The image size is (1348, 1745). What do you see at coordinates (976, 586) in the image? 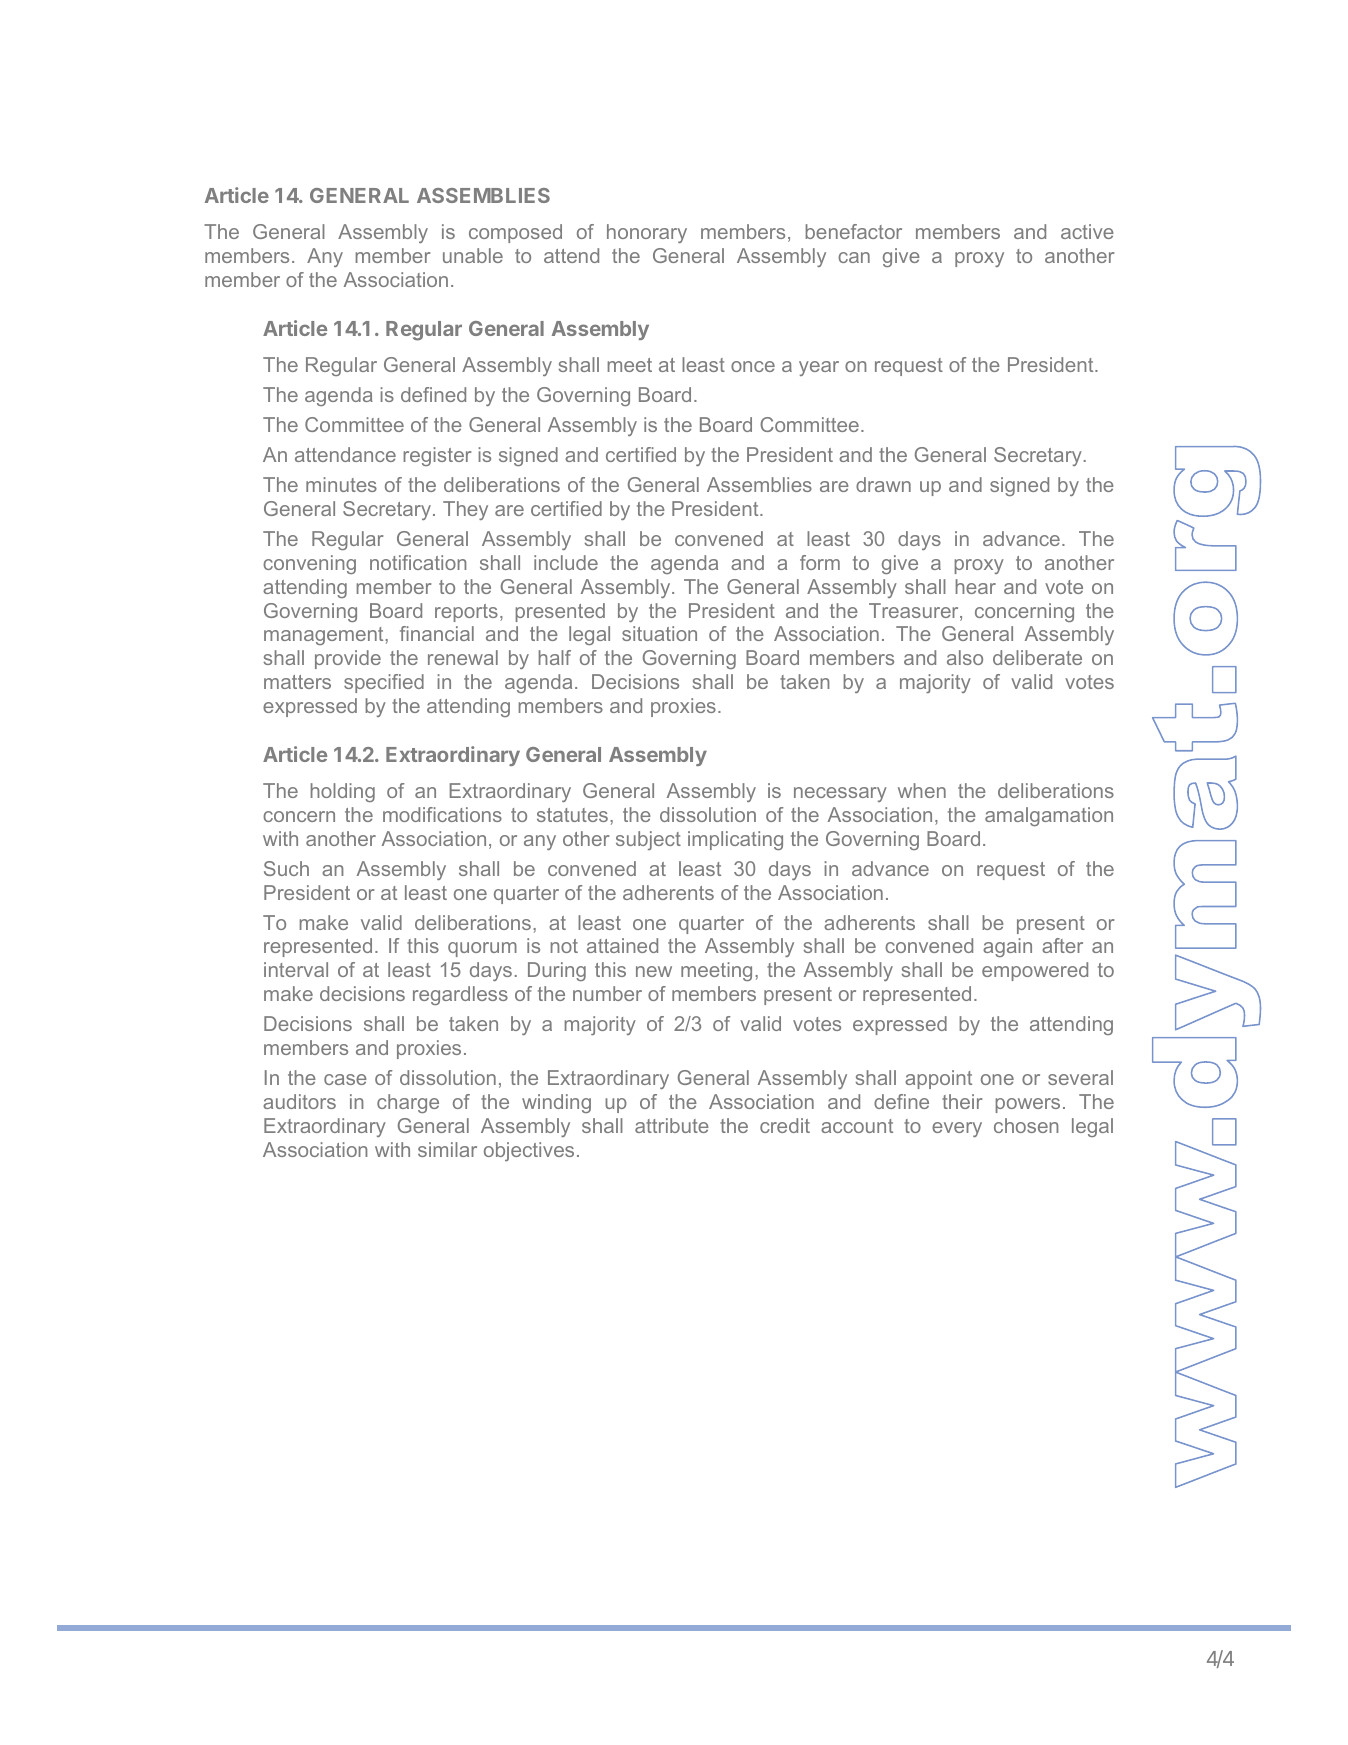
I see `hear` at bounding box center [976, 586].
